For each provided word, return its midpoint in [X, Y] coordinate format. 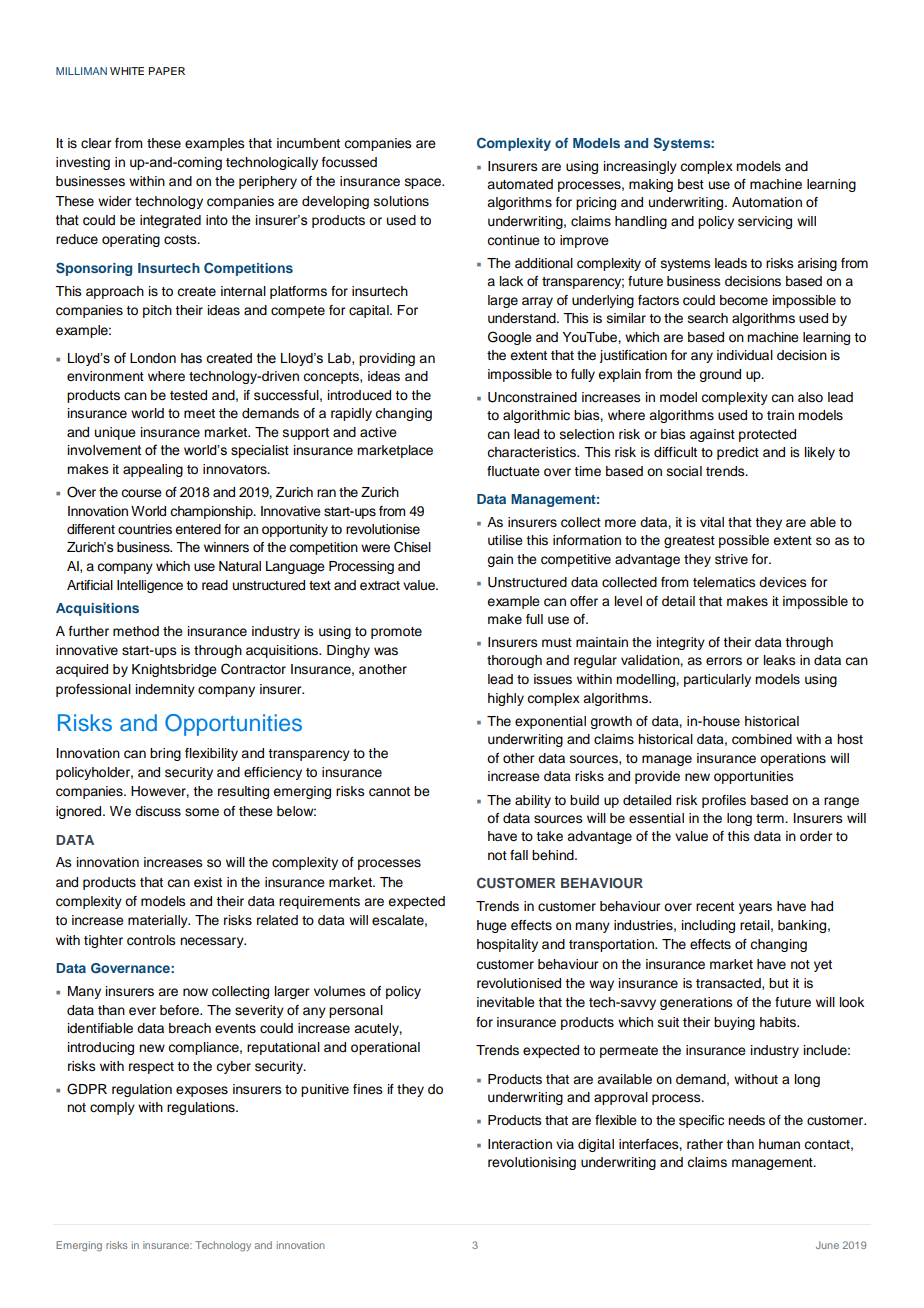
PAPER [167, 71]
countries [145, 529]
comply [112, 1108]
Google [510, 338]
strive [731, 559]
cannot [389, 792]
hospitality [507, 945]
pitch [157, 311]
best [691, 184]
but [779, 983]
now [195, 992]
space [424, 183]
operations [793, 759]
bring [165, 754]
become [744, 300]
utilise [505, 540]
